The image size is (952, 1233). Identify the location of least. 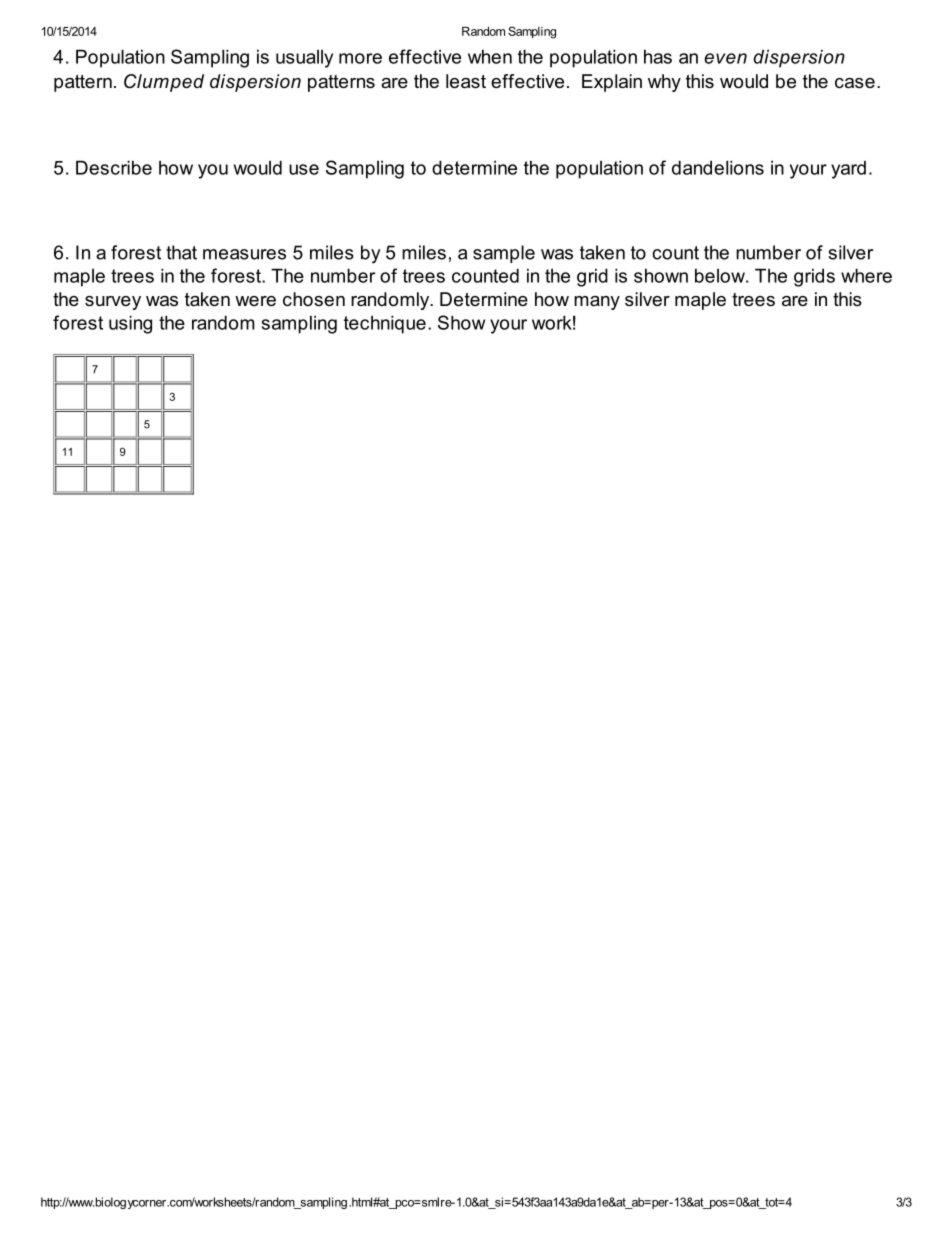
(466, 81).
